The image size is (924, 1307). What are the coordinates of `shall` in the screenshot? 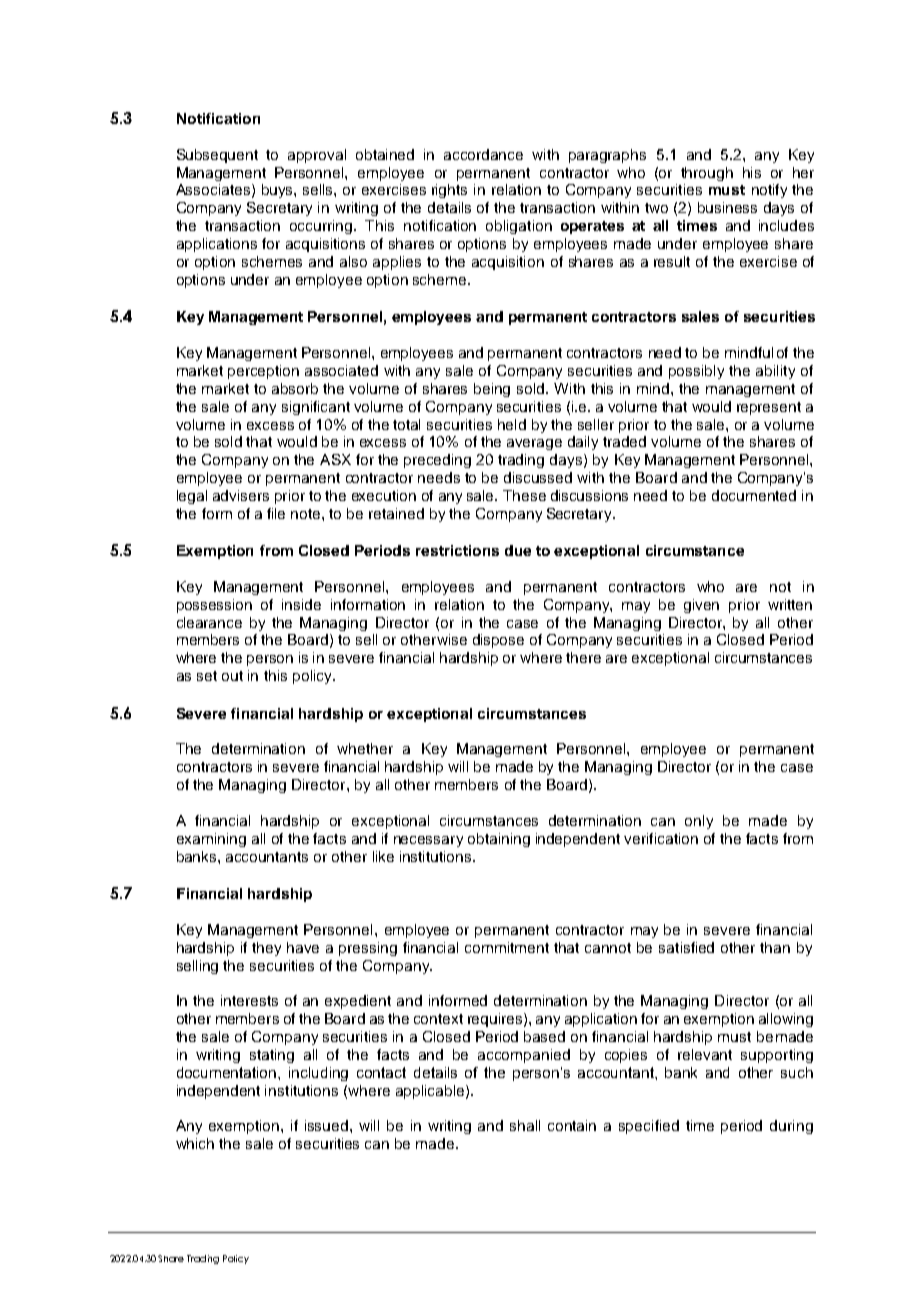 It's located at (525, 1125).
